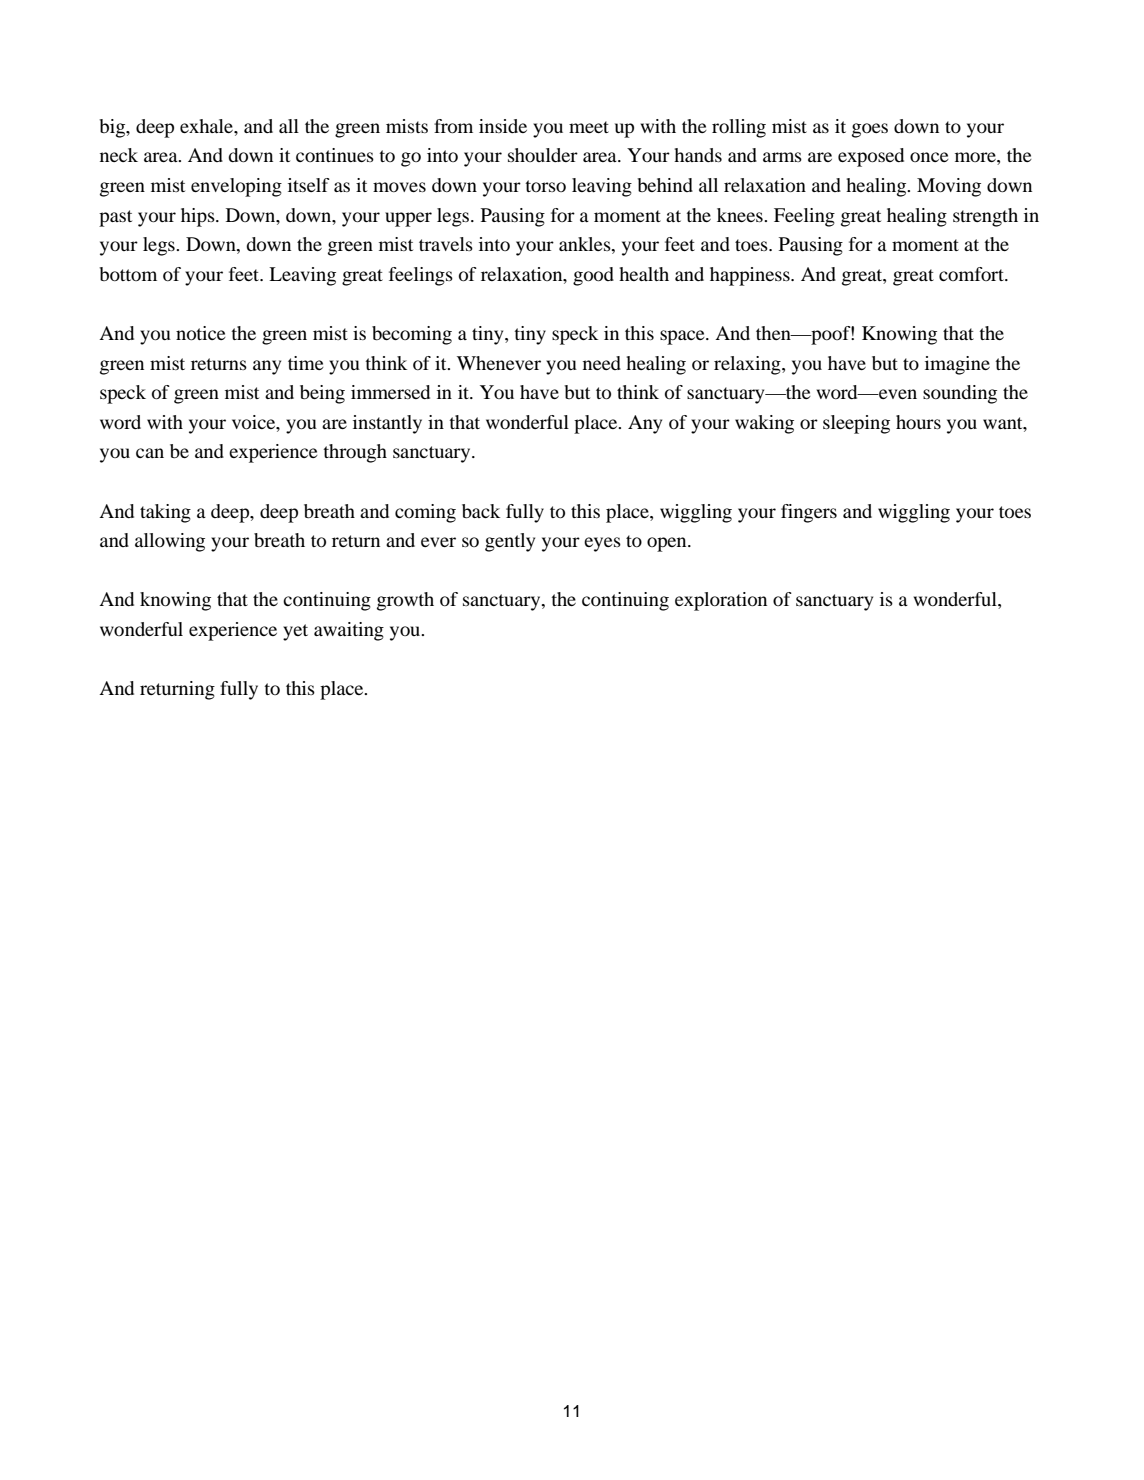 The height and width of the page is (1480, 1144). Describe the element at coordinates (918, 422) in the page. I see `hours` at that location.
